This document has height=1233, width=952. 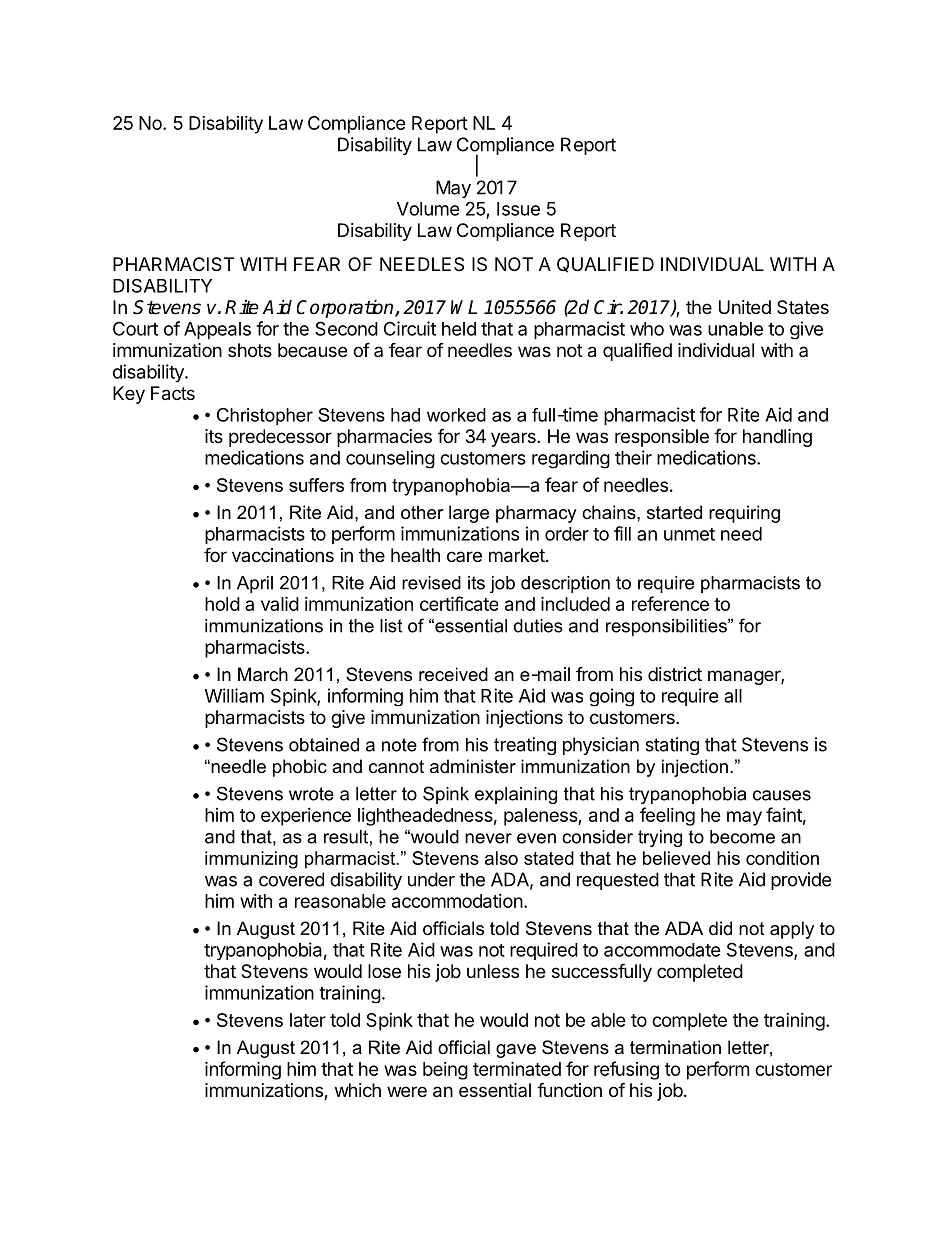 What do you see at coordinates (428, 209) in the document?
I see `Volume` at bounding box center [428, 209].
